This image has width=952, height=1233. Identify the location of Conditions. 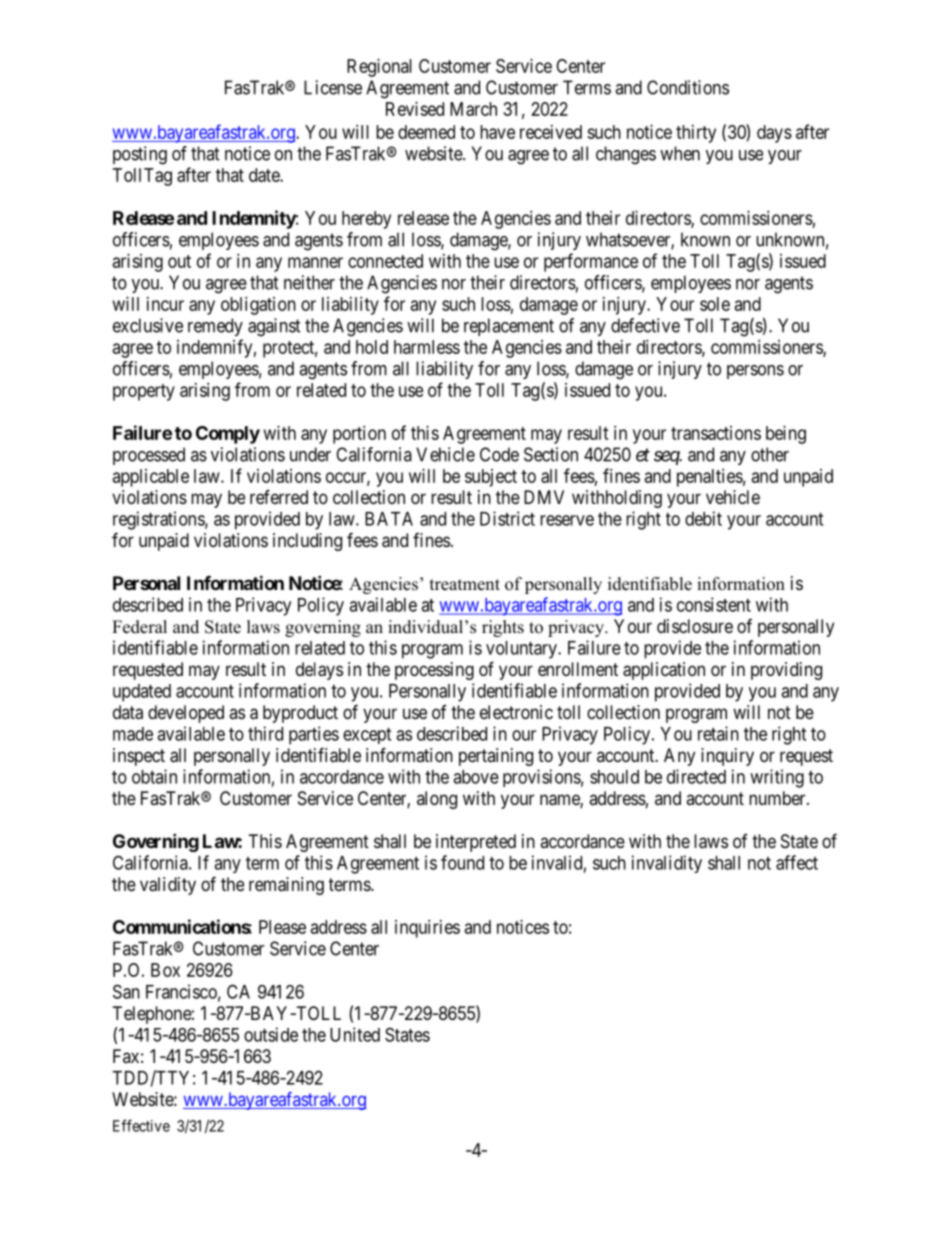
(688, 87).
